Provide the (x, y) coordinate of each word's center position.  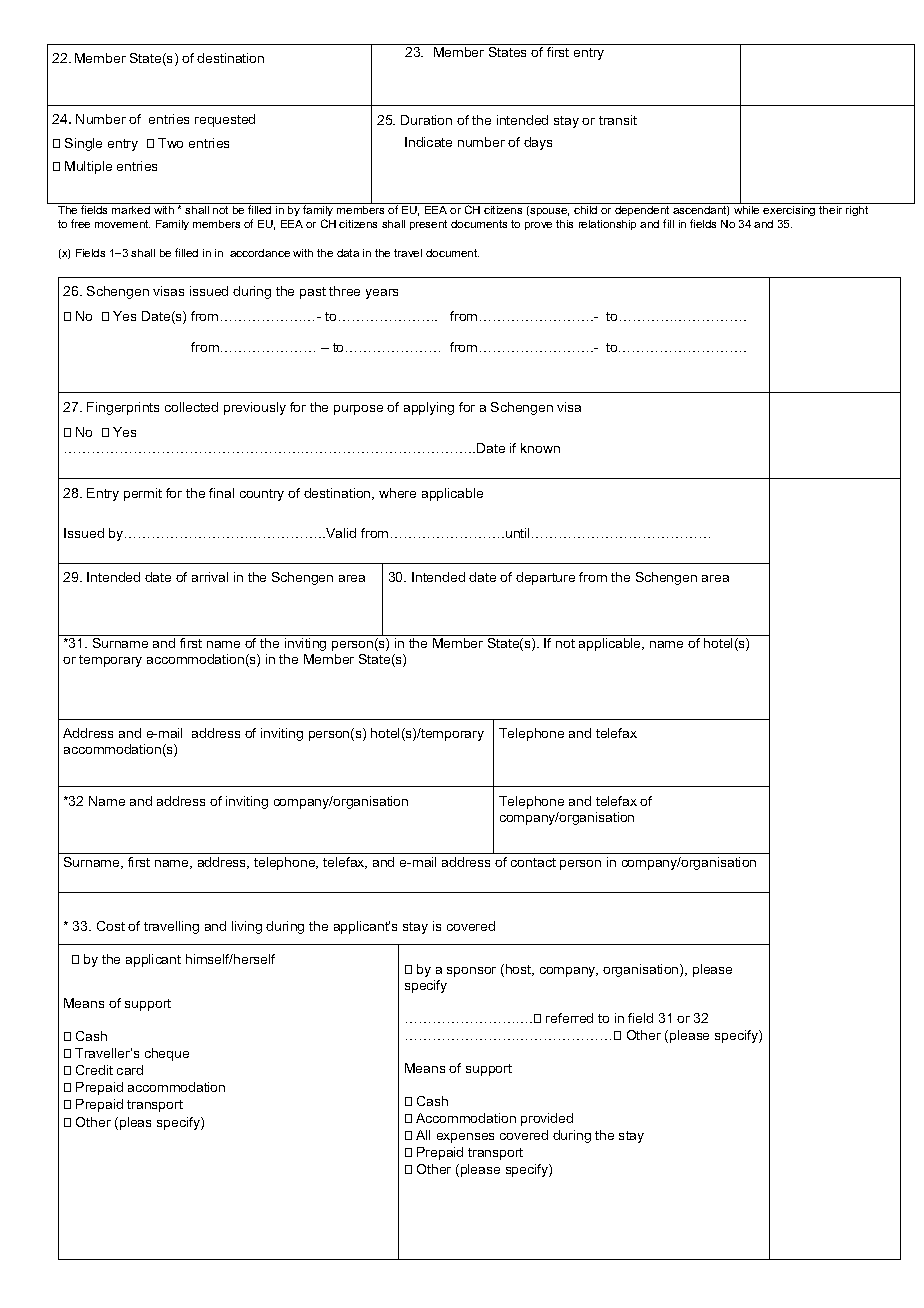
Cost (111, 926)
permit (143, 494)
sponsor (471, 972)
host (520, 970)
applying (429, 408)
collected (191, 407)
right (857, 211)
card (130, 1070)
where (397, 493)
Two (170, 143)
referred (569, 1018)
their (830, 210)
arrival (210, 577)
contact (533, 862)
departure (545, 578)
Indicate (428, 142)
